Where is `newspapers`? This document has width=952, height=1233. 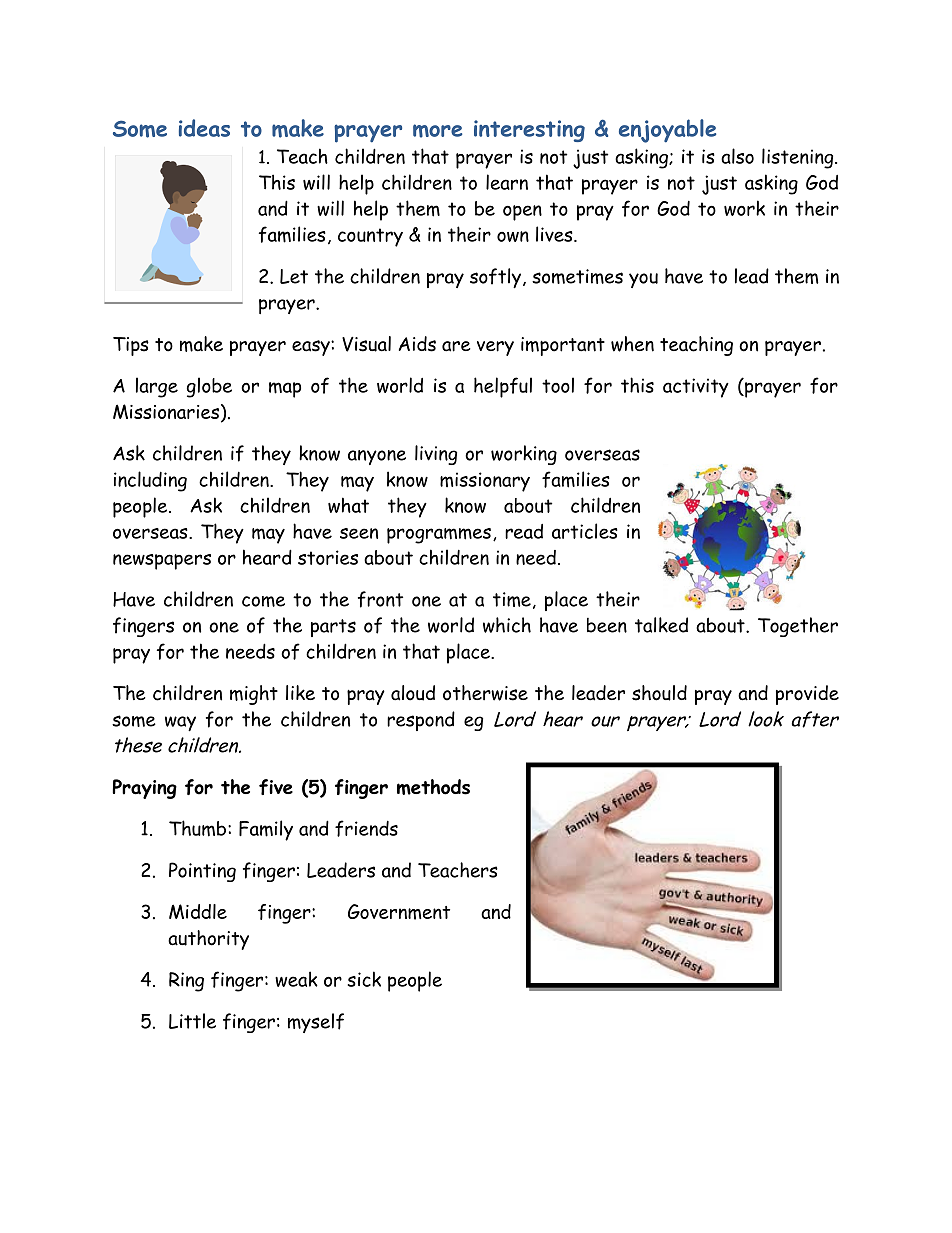 newspapers is located at coordinates (162, 562).
